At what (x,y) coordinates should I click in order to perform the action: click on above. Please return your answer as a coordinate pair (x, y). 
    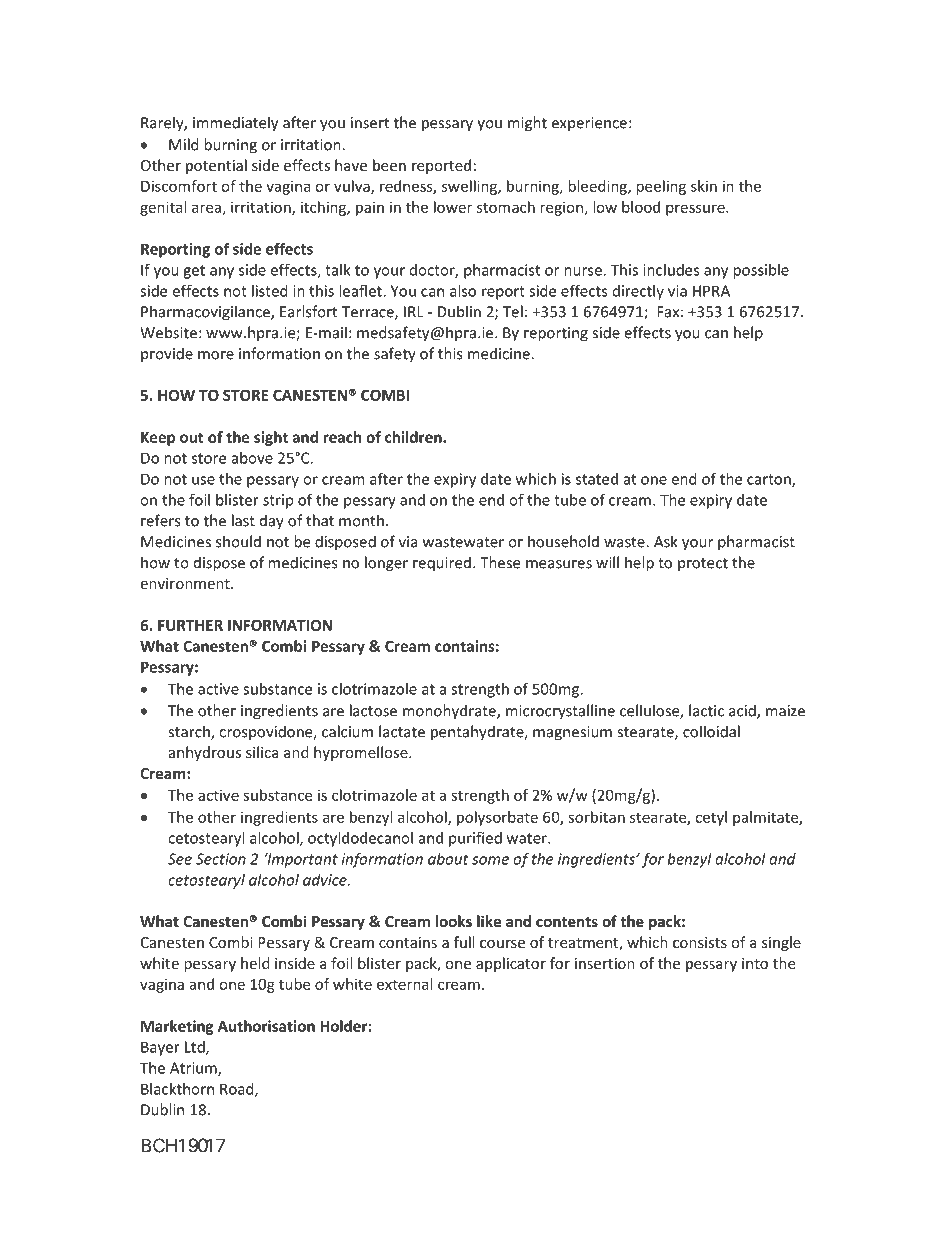
    Looking at the image, I should click on (252, 458).
